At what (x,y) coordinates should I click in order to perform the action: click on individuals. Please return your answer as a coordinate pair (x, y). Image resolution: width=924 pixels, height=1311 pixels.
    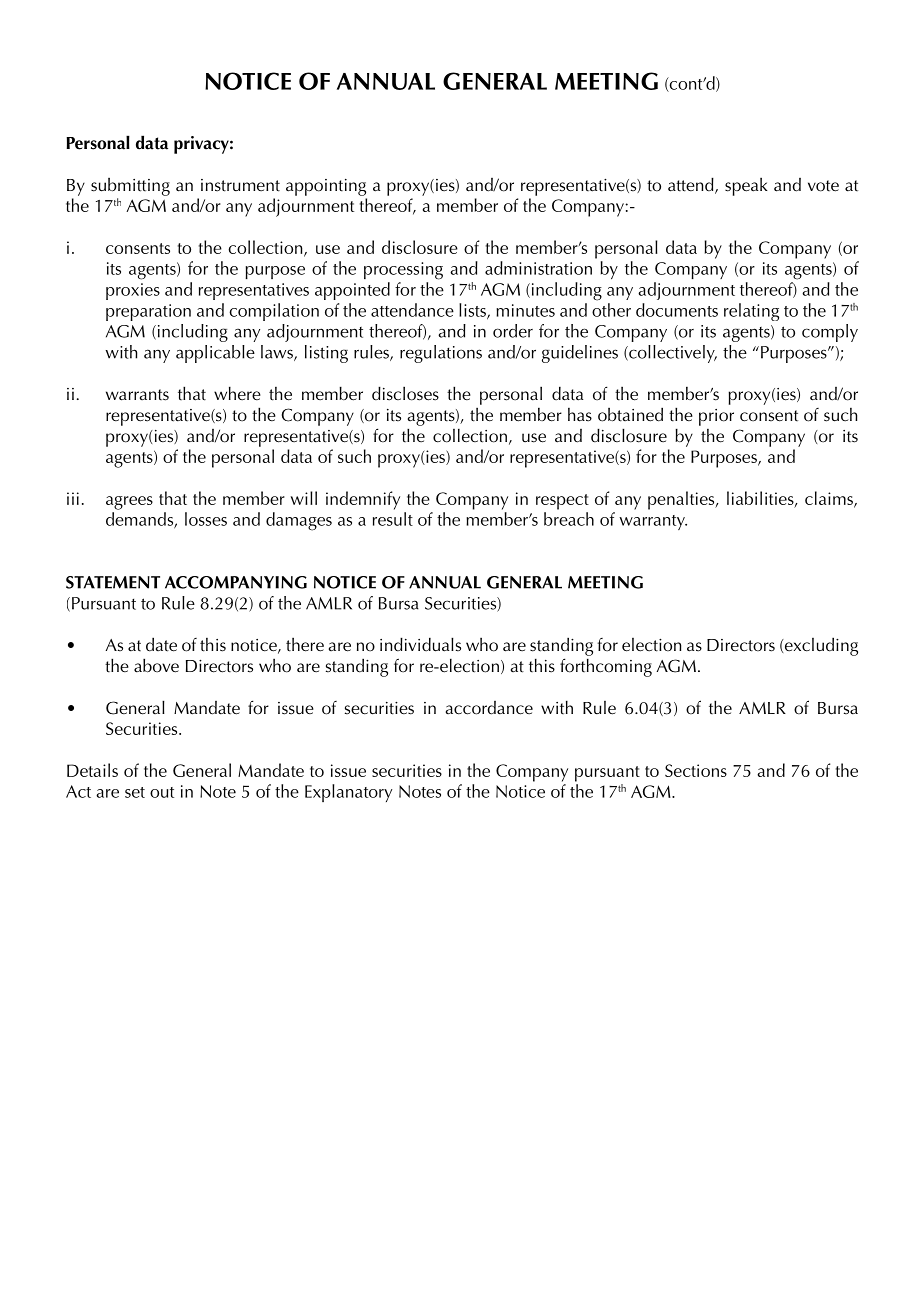
    Looking at the image, I should click on (420, 644).
